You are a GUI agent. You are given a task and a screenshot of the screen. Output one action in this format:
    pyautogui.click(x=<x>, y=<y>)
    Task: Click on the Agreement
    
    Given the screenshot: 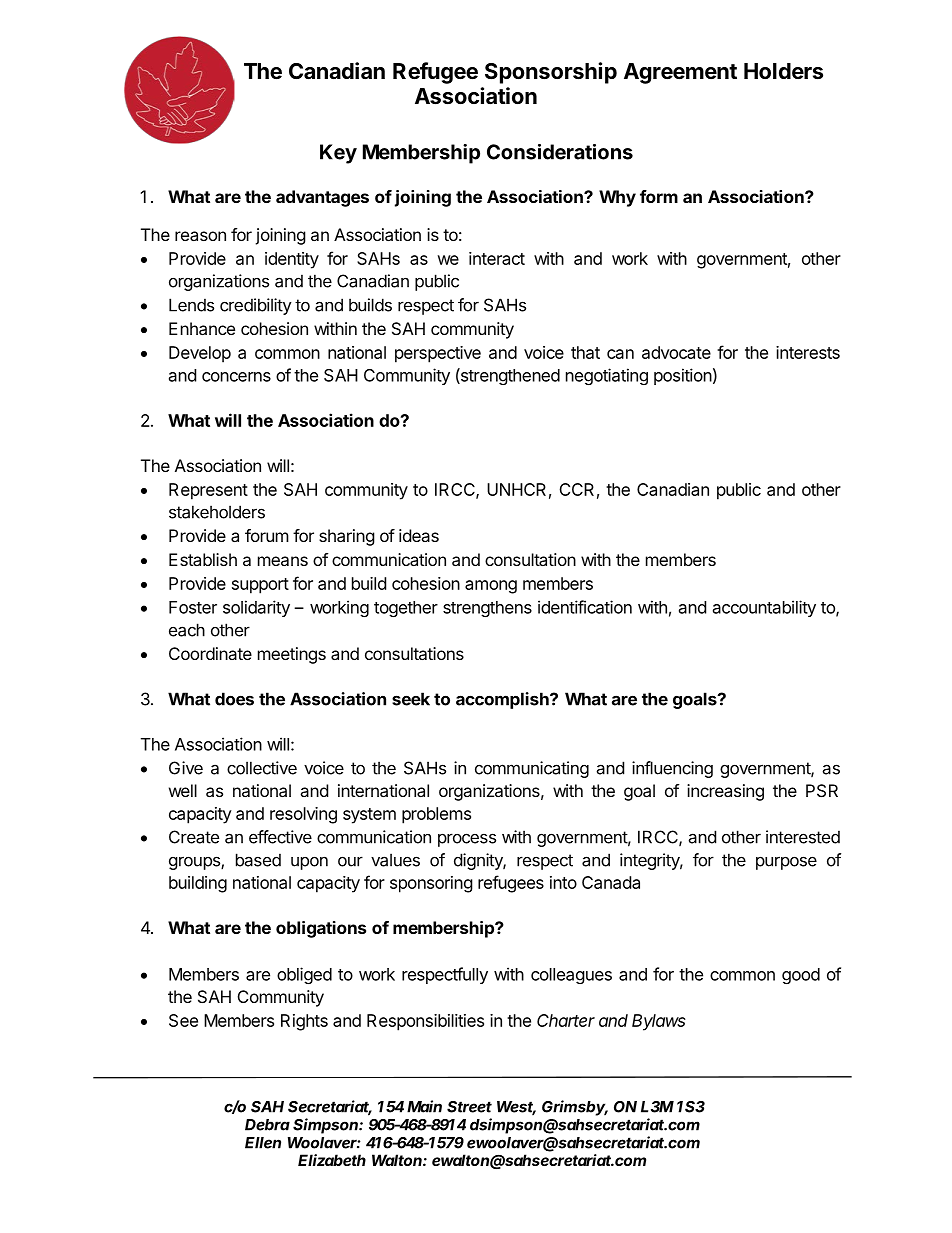 What is the action you would take?
    pyautogui.click(x=680, y=73)
